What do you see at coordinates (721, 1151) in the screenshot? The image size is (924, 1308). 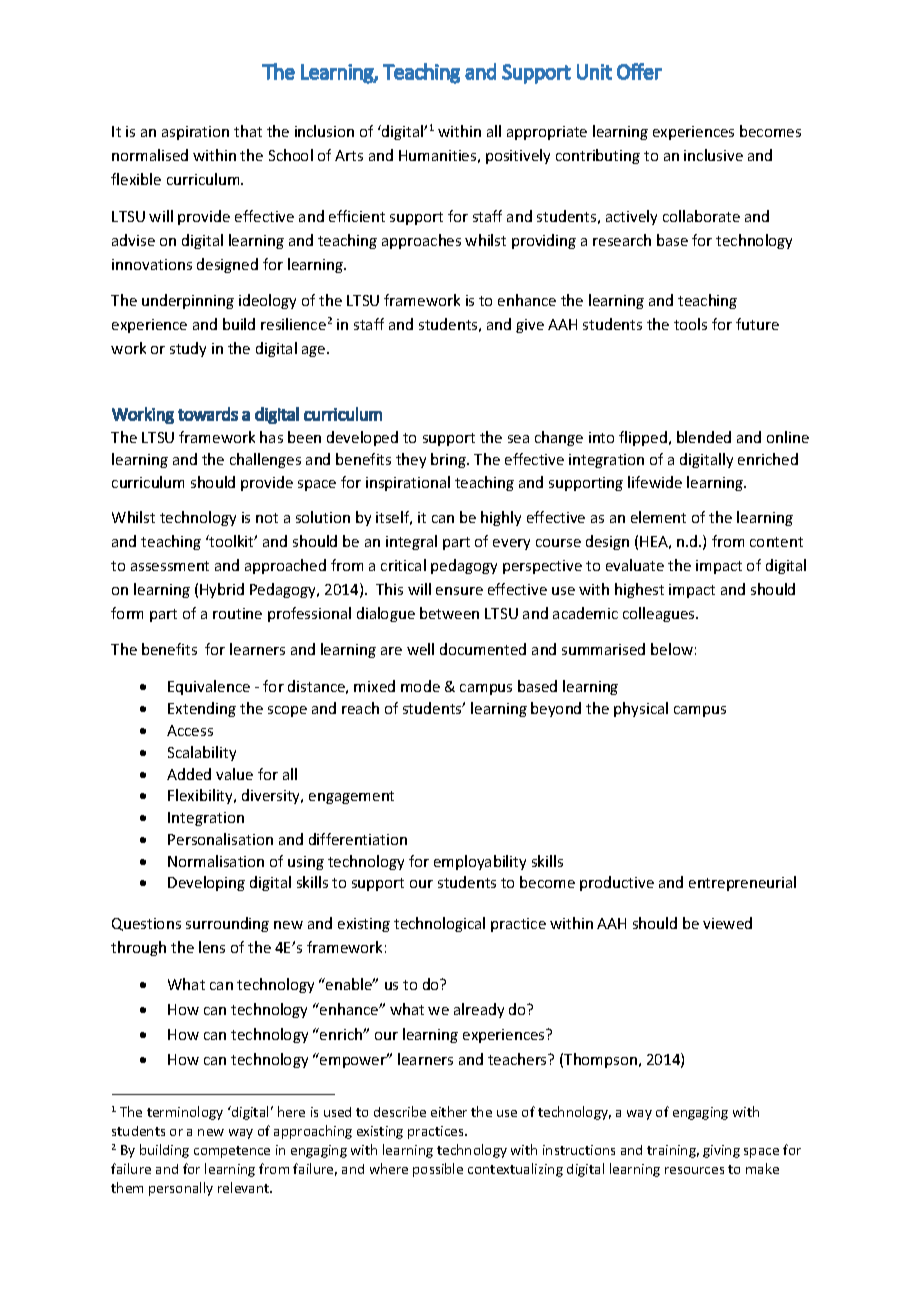 I see `giving` at bounding box center [721, 1151].
